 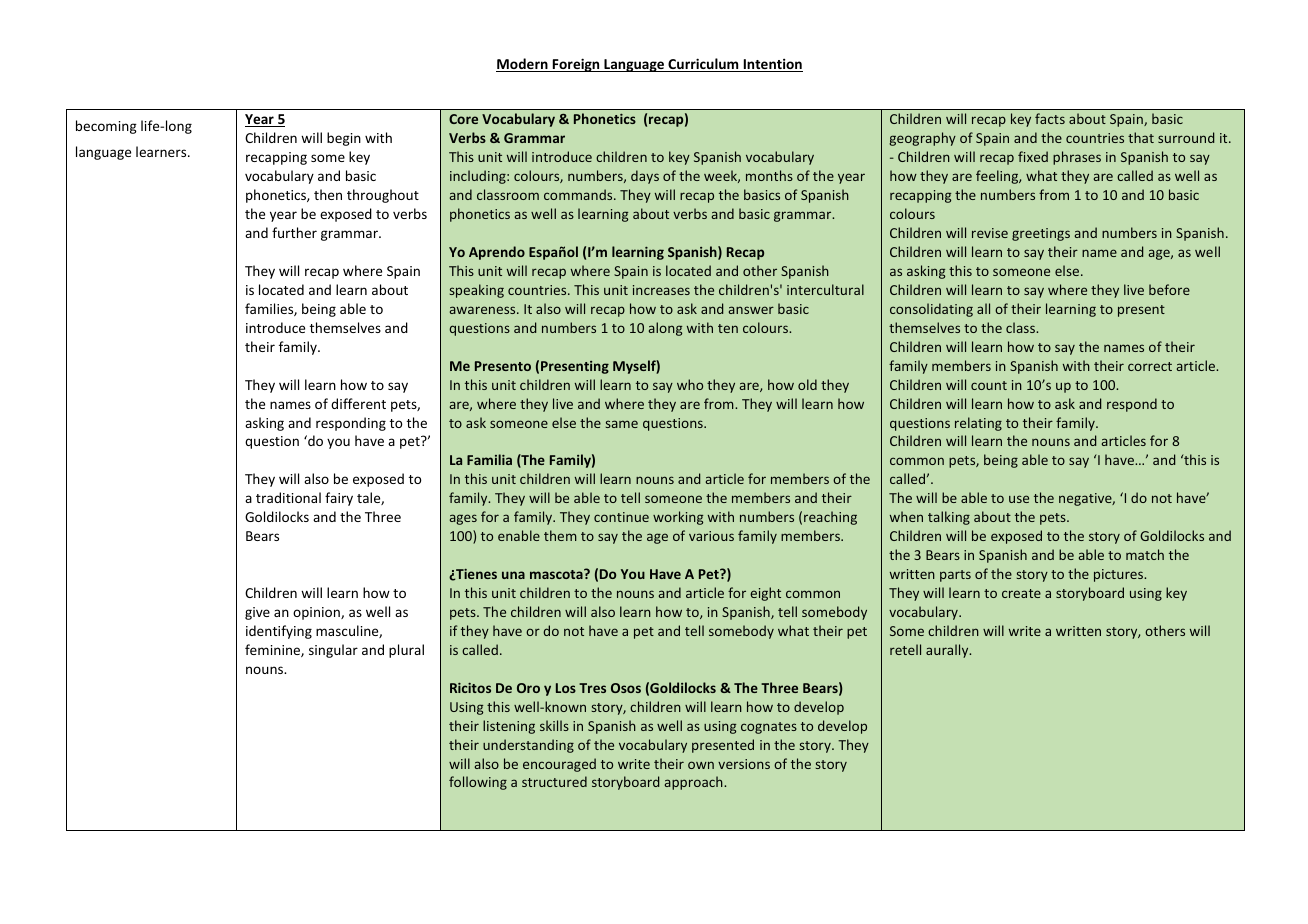 I want to click on Curriculum, so click(x=703, y=65).
